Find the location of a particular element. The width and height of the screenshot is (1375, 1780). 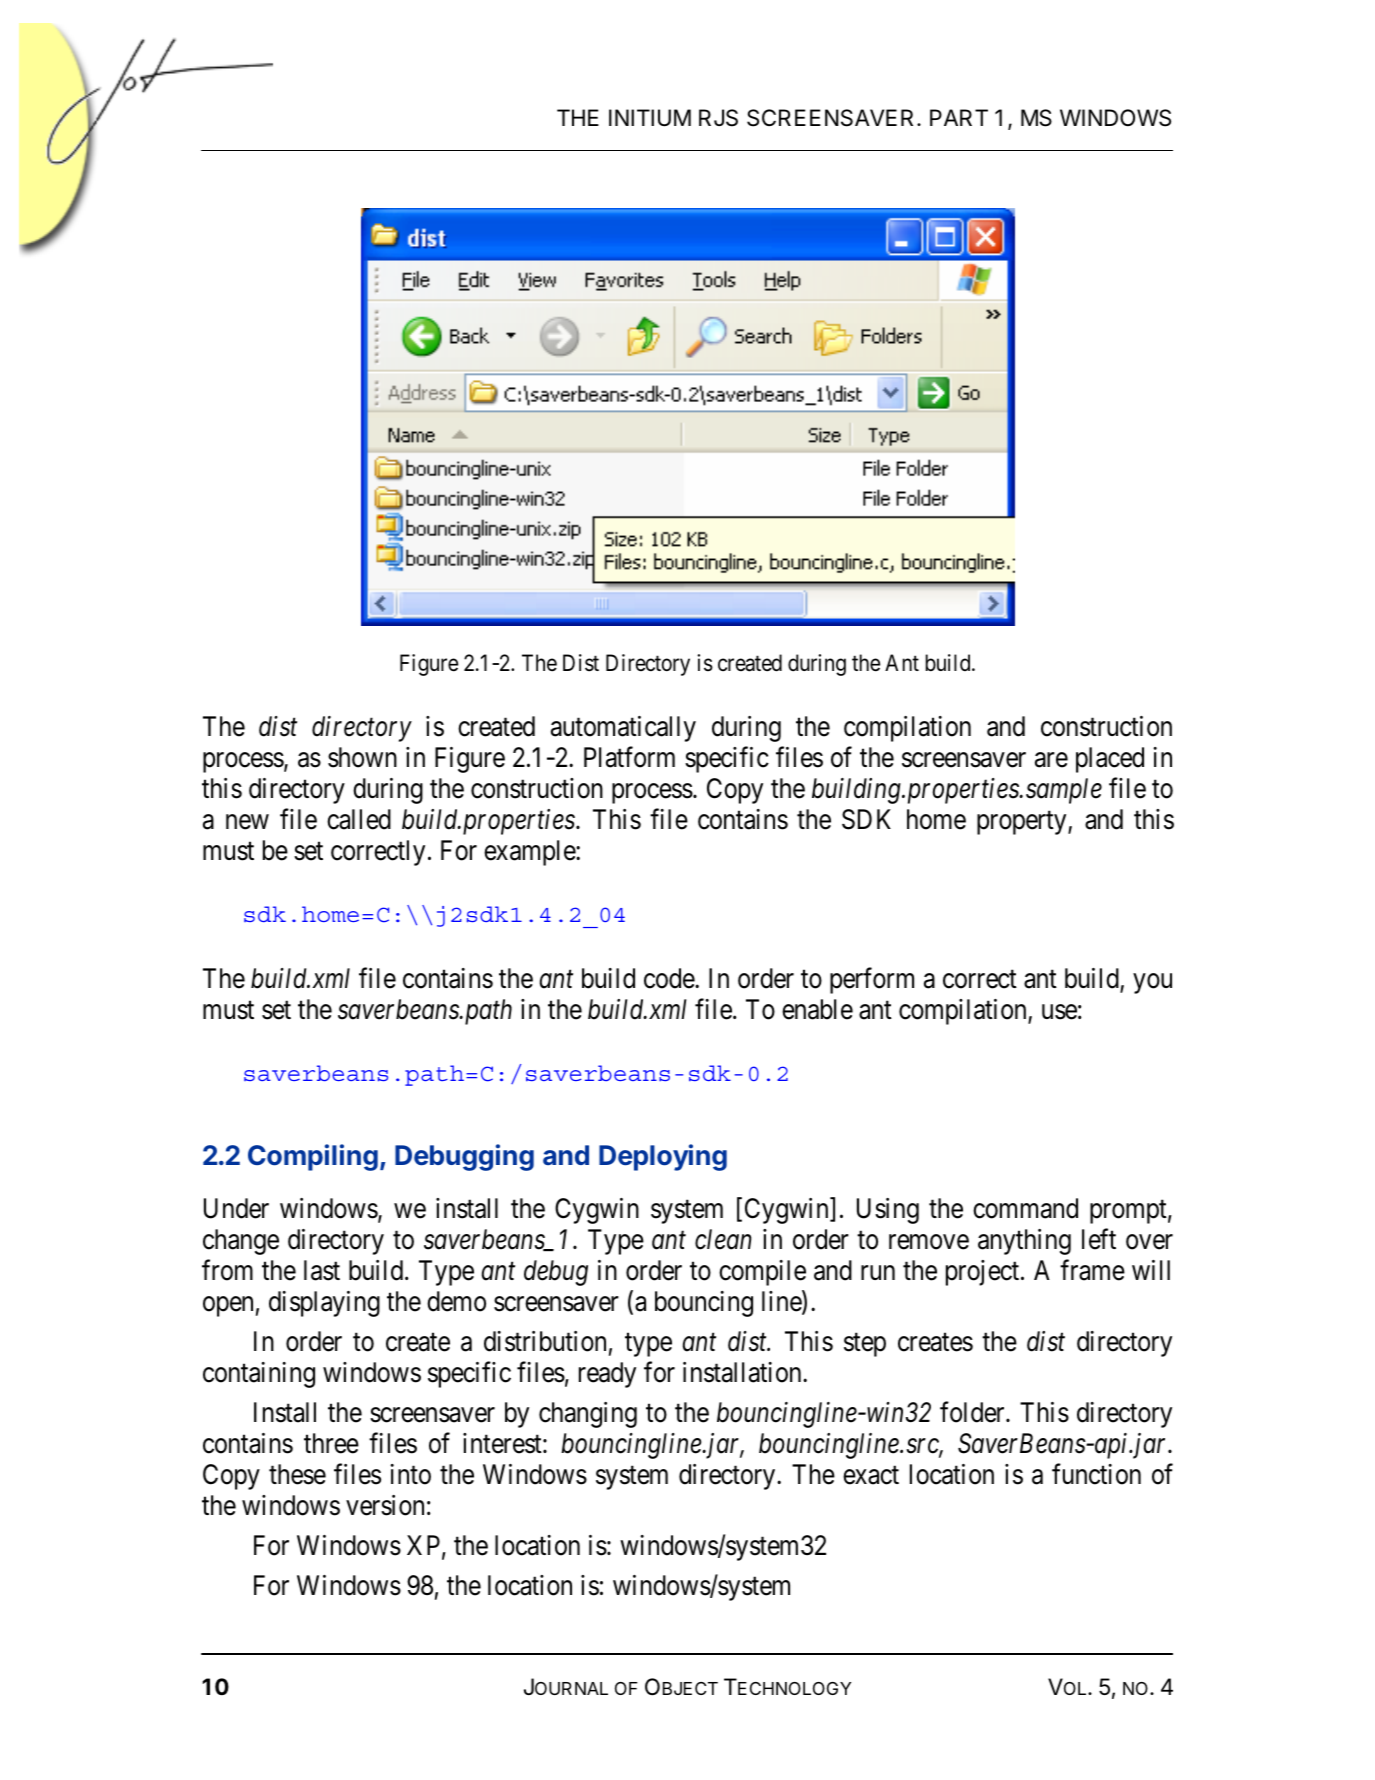

function is located at coordinates (1096, 1474).
